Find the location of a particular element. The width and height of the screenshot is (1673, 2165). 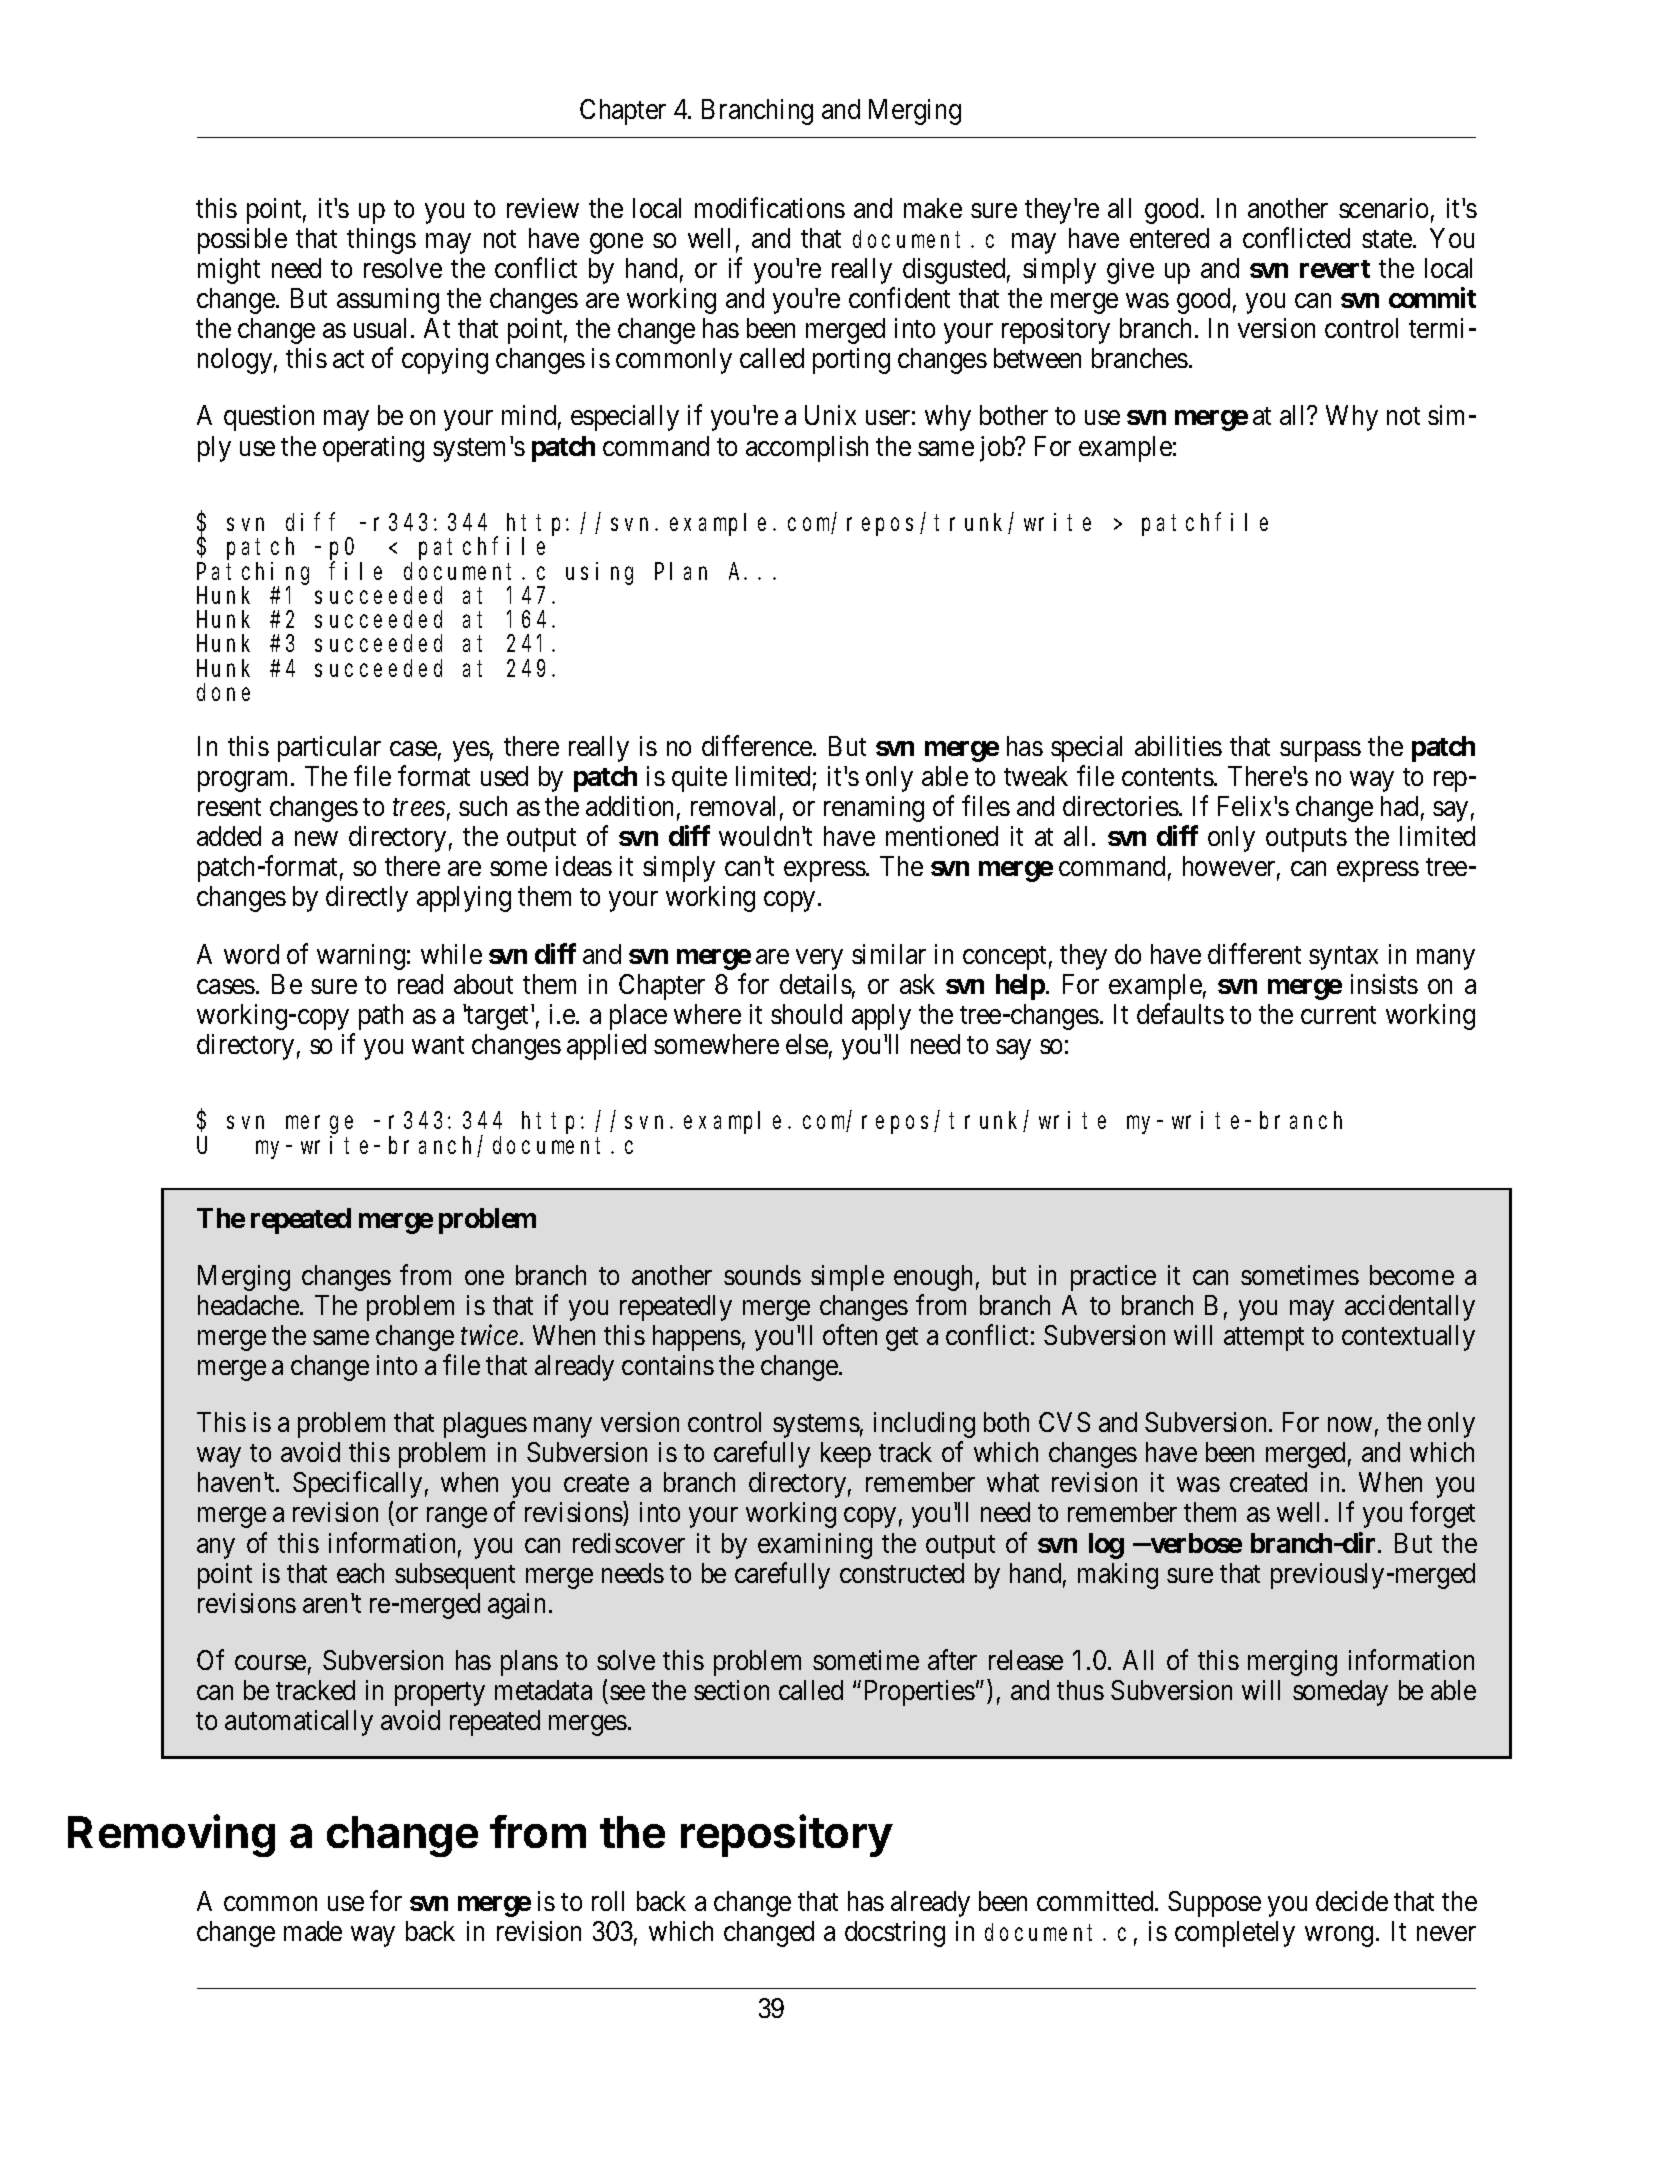

current is located at coordinates (1338, 1015).
